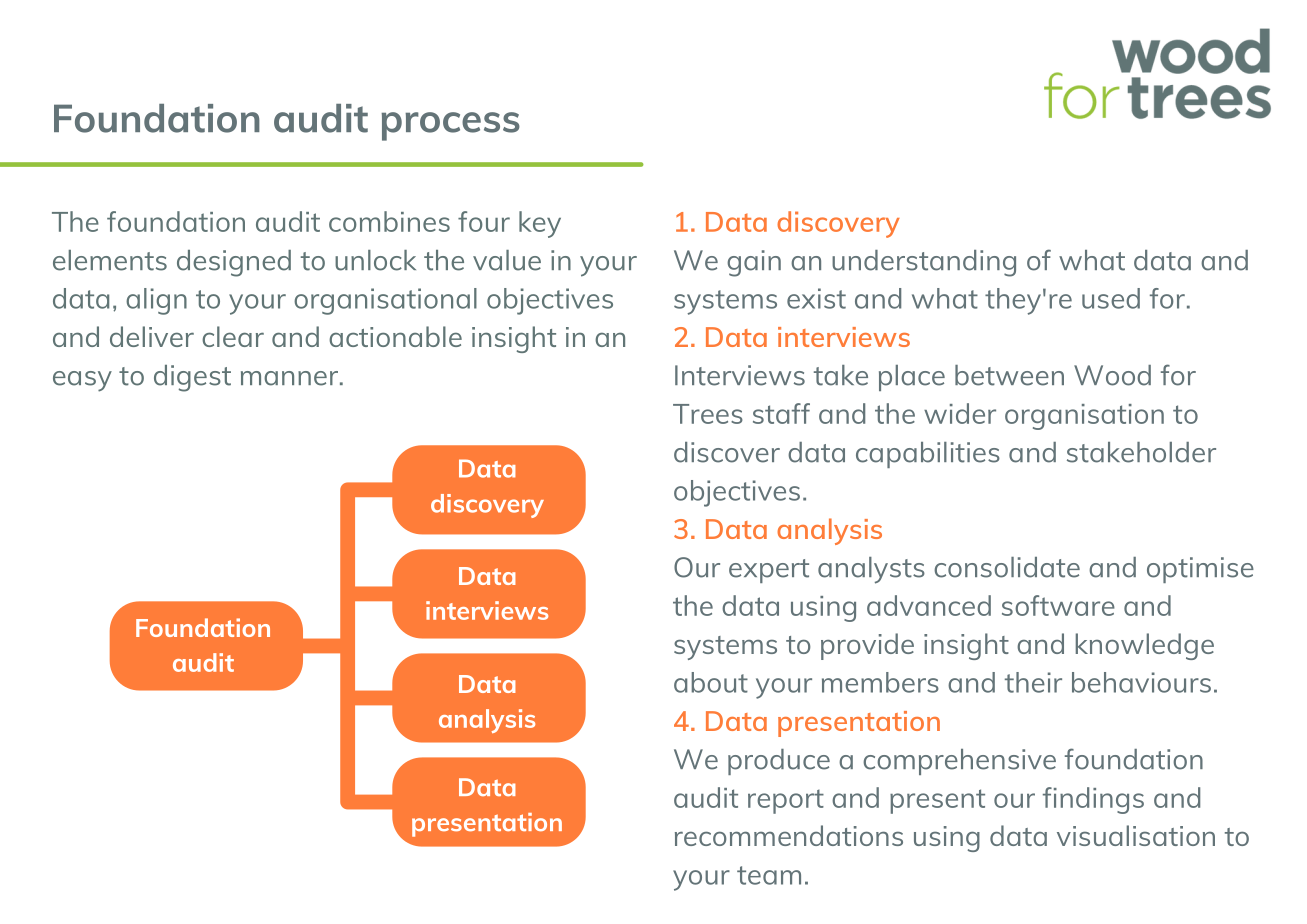 The height and width of the image is (924, 1307). Describe the element at coordinates (540, 224) in the image. I see `key` at that location.
